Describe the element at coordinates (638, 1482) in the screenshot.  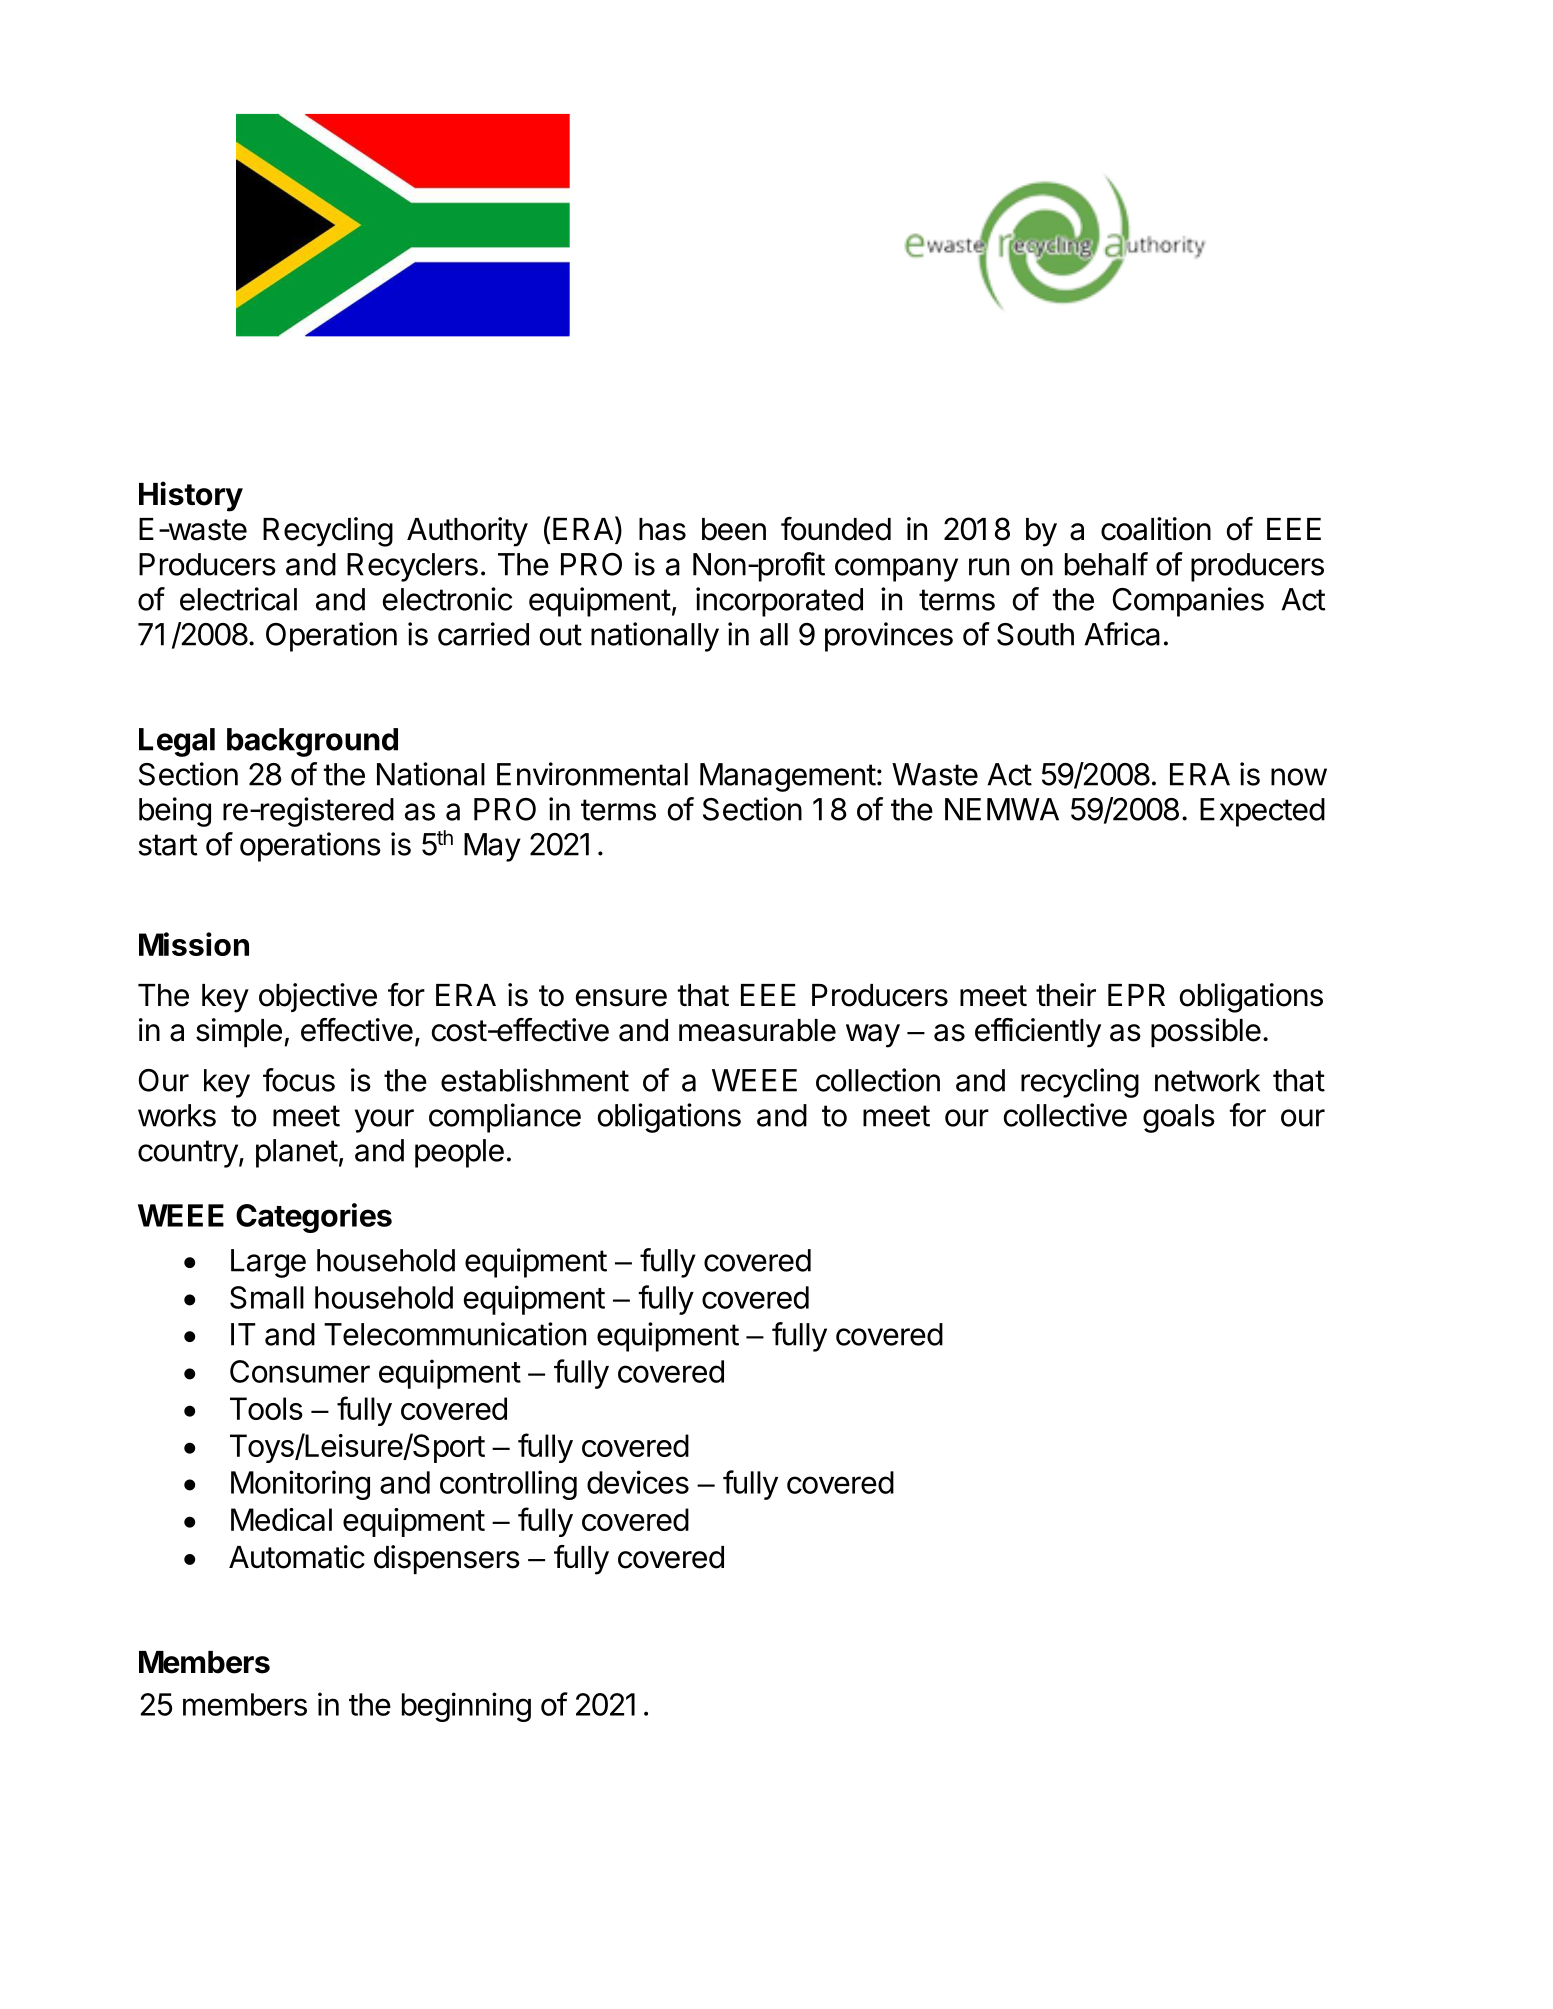
I see `devices` at that location.
